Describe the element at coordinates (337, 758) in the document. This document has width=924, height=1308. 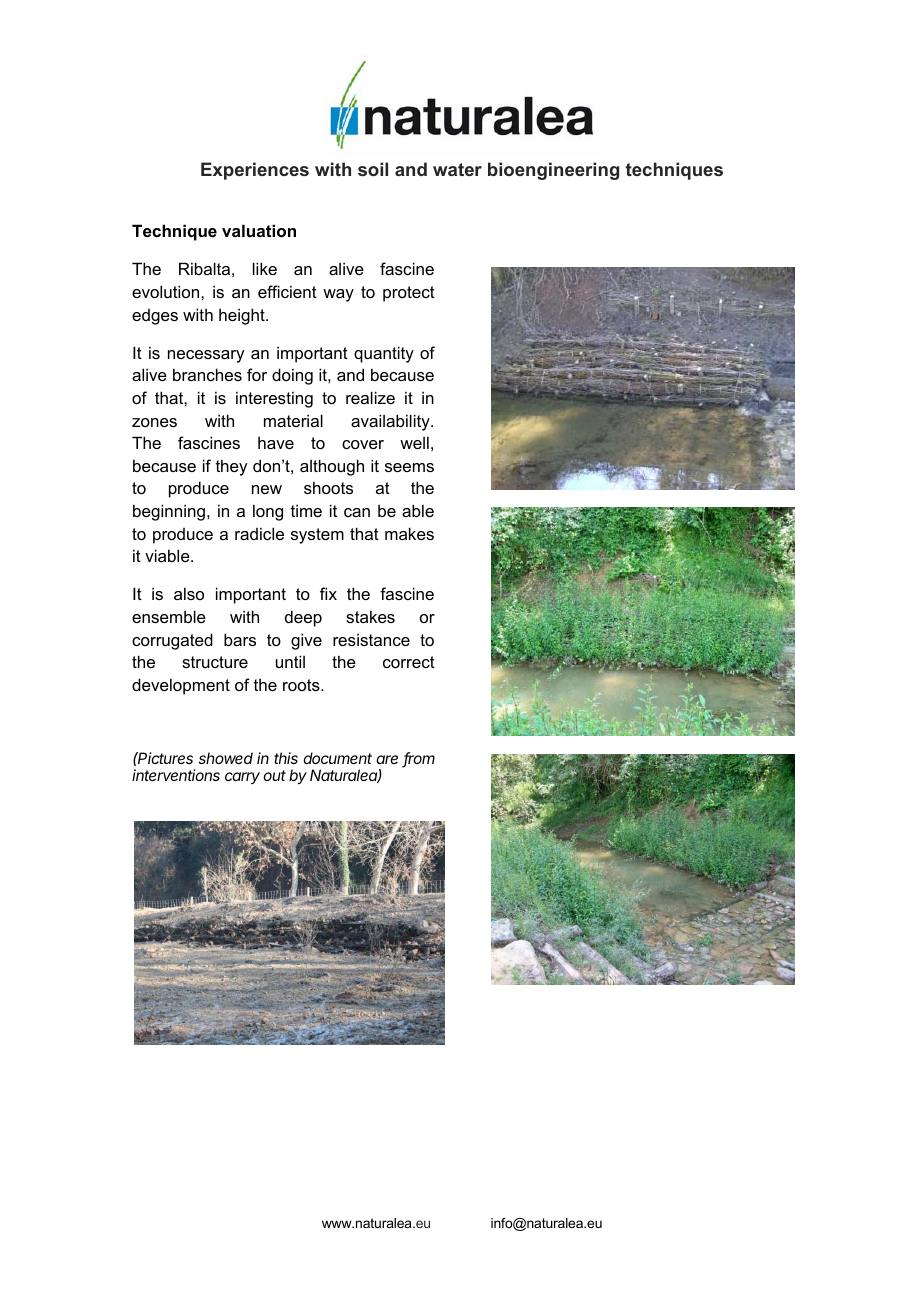
I see `document` at that location.
